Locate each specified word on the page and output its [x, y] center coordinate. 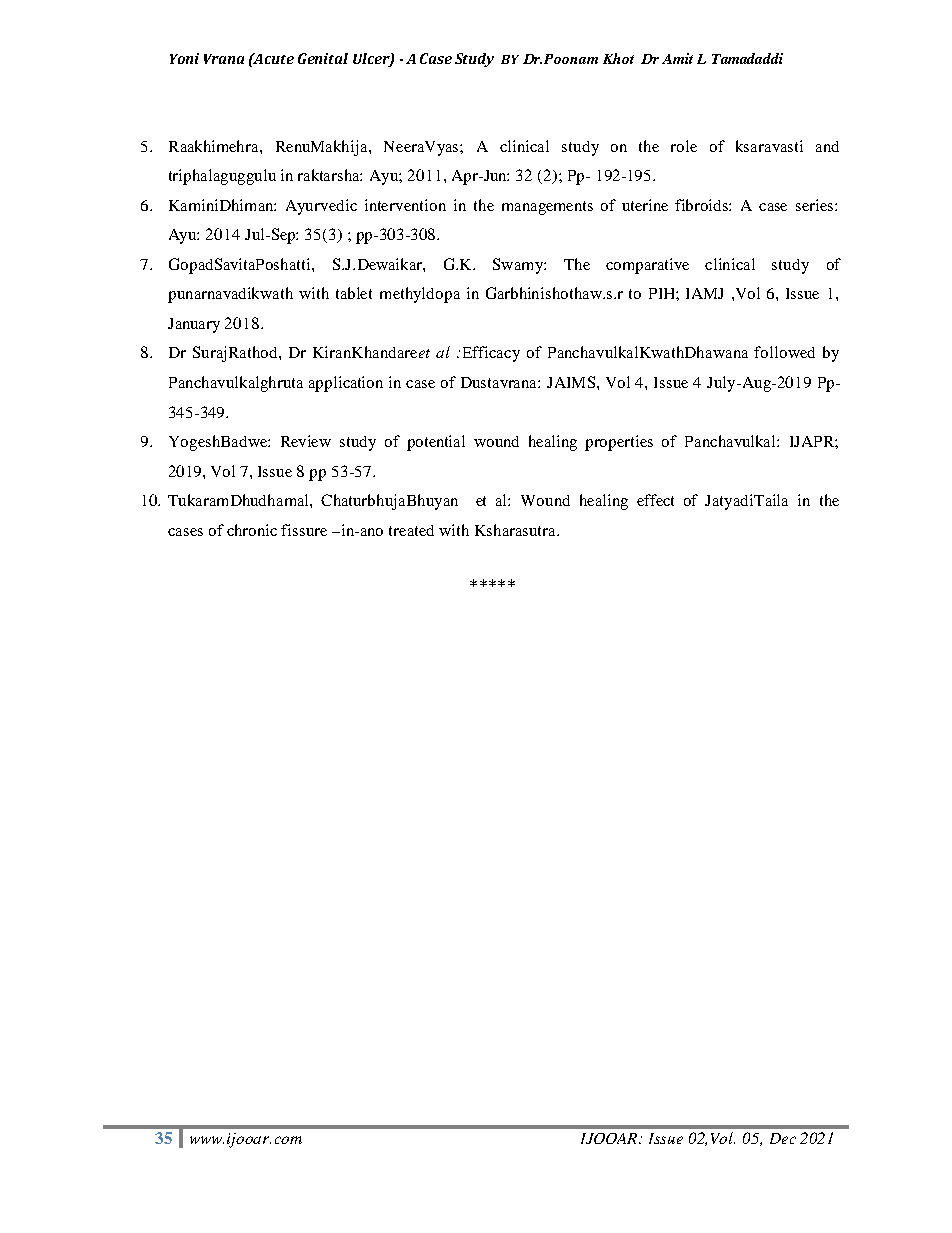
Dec [783, 1138]
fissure [304, 530]
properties [619, 443]
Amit [677, 58]
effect [655, 500]
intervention [405, 205]
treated [411, 530]
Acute [273, 58]
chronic [252, 530]
